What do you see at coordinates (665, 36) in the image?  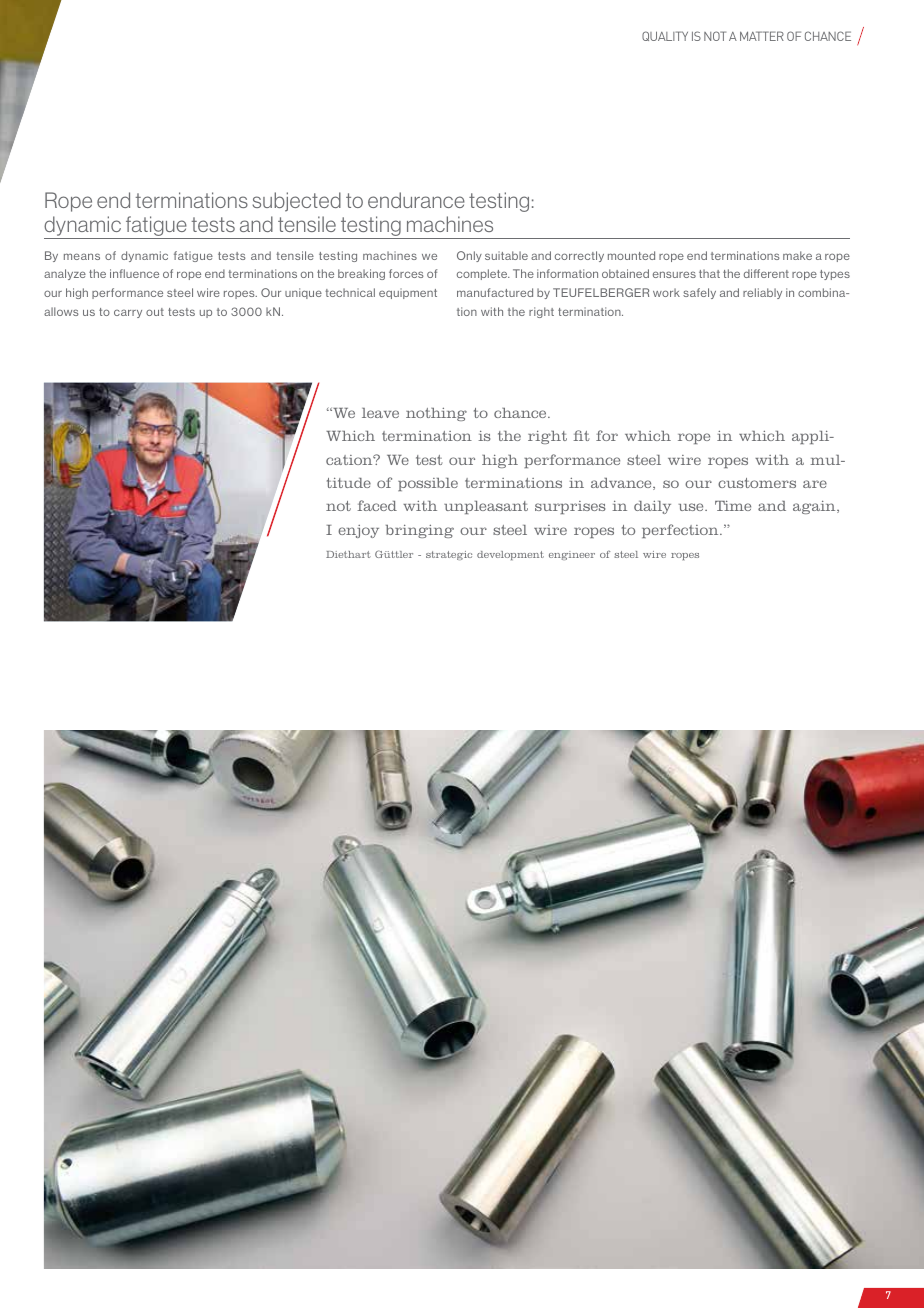 I see `QUALITY` at bounding box center [665, 36].
